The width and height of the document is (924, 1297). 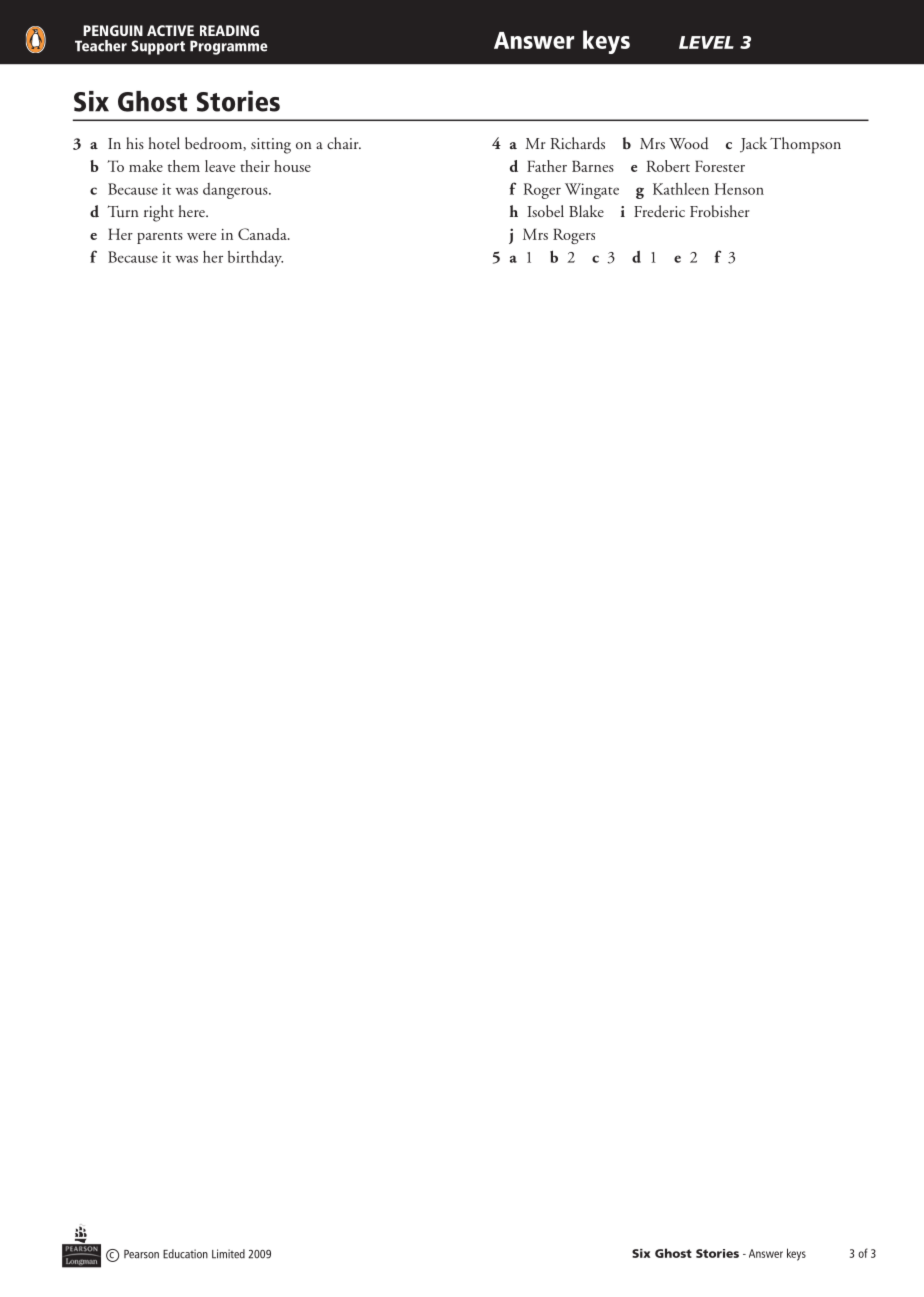 What do you see at coordinates (255, 259) in the document?
I see `birthday` at bounding box center [255, 259].
